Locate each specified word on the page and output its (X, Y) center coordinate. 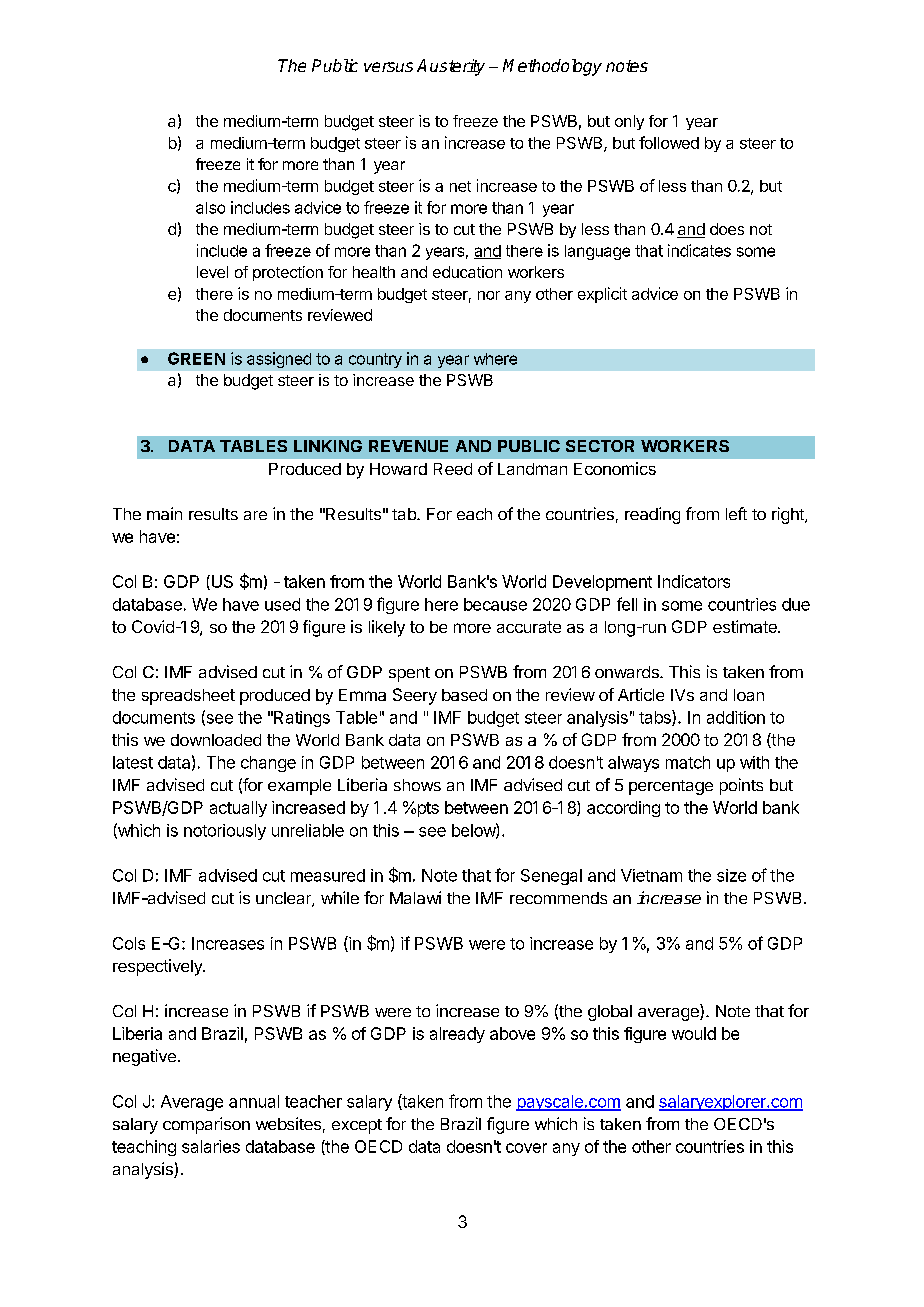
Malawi (415, 897)
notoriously (225, 832)
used (282, 604)
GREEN (196, 358)
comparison (206, 1125)
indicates (699, 250)
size (731, 875)
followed (669, 142)
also (210, 208)
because (495, 604)
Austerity (451, 67)
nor (489, 295)
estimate (746, 626)
